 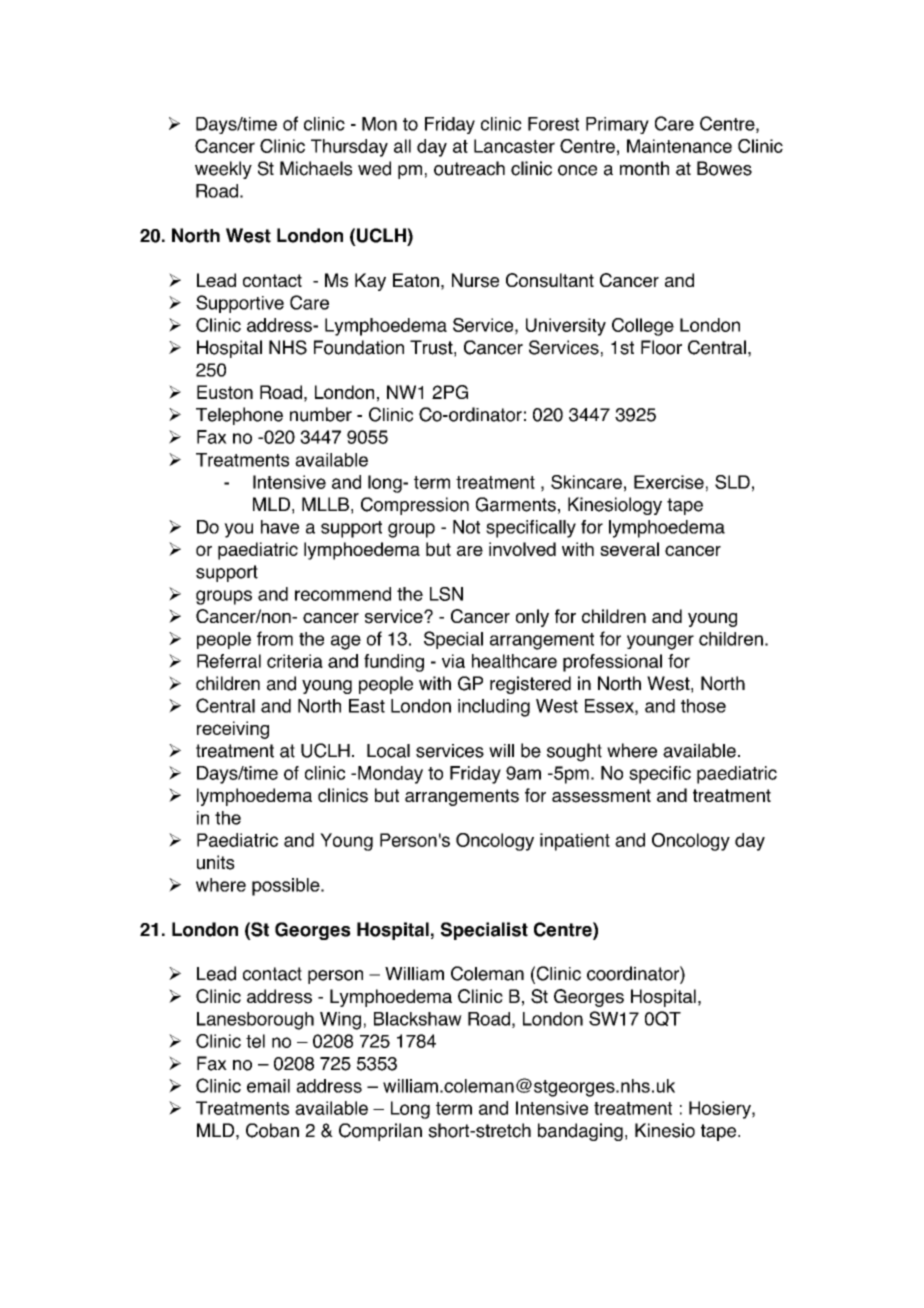 I want to click on email, so click(x=268, y=1086).
